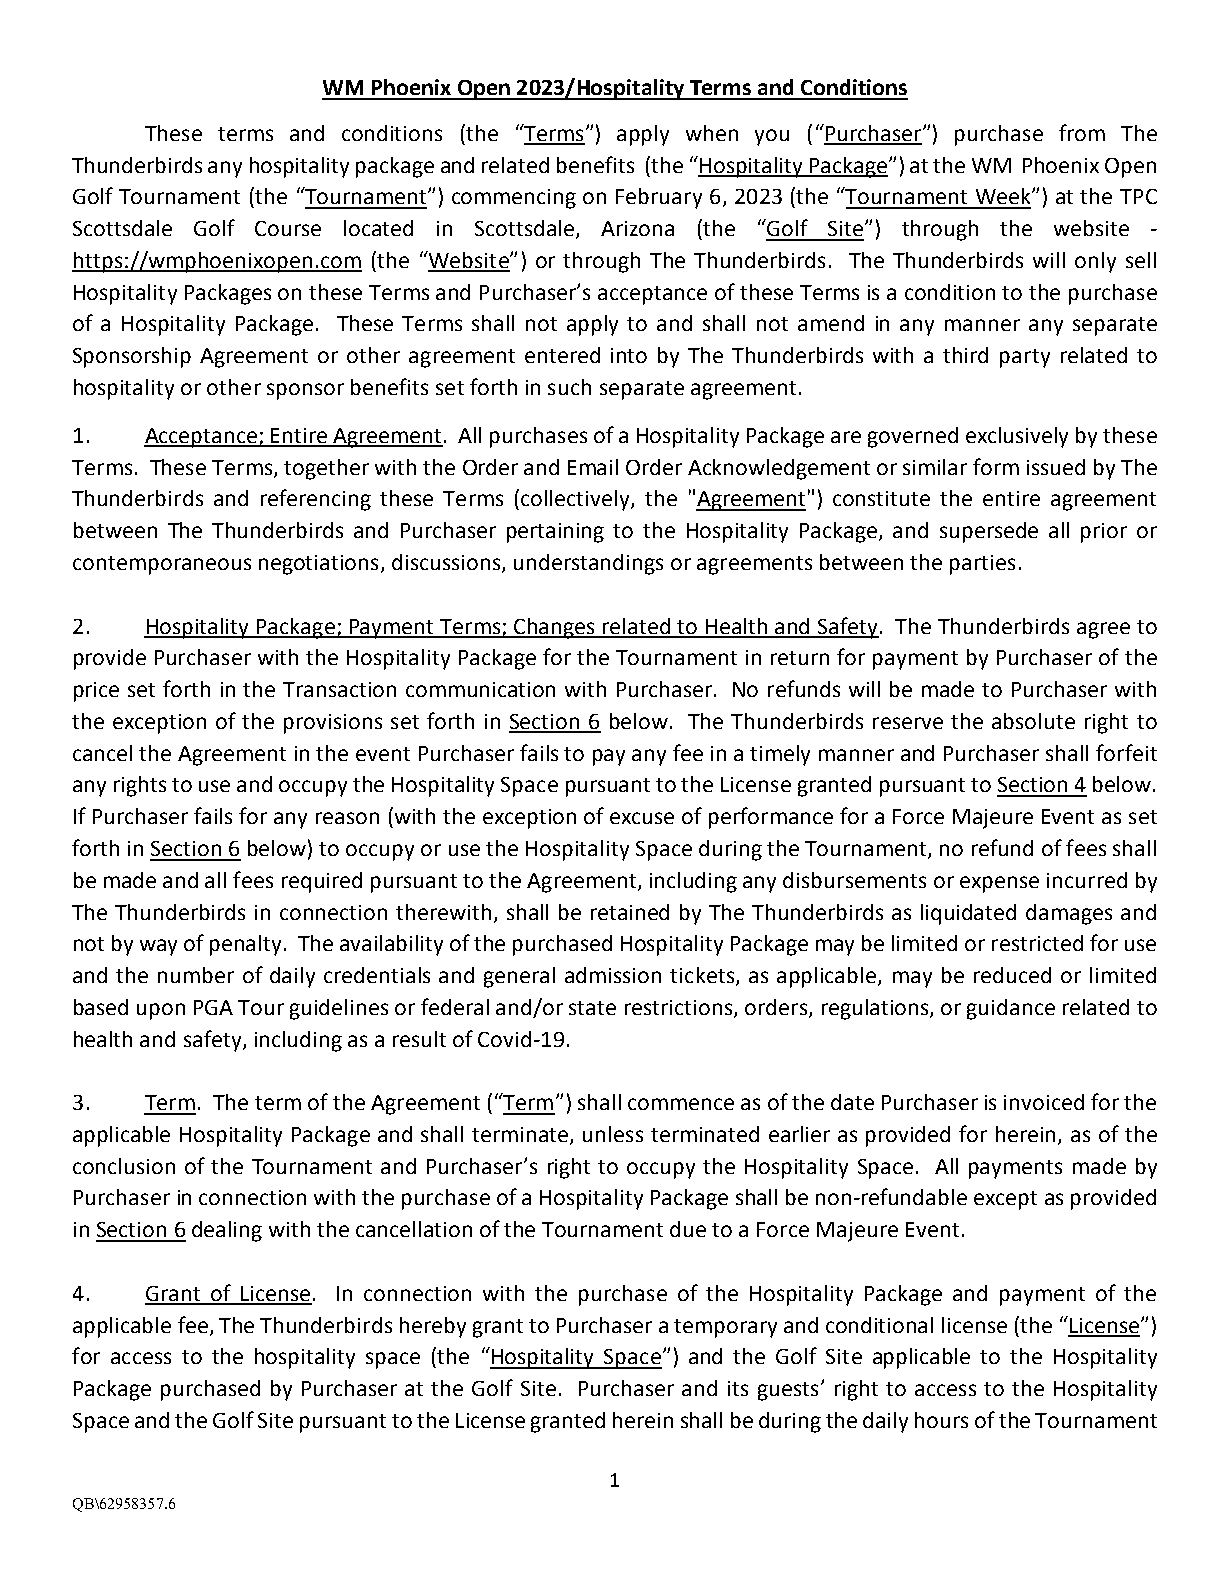  What do you see at coordinates (659, 198) in the screenshot?
I see `February` at bounding box center [659, 198].
